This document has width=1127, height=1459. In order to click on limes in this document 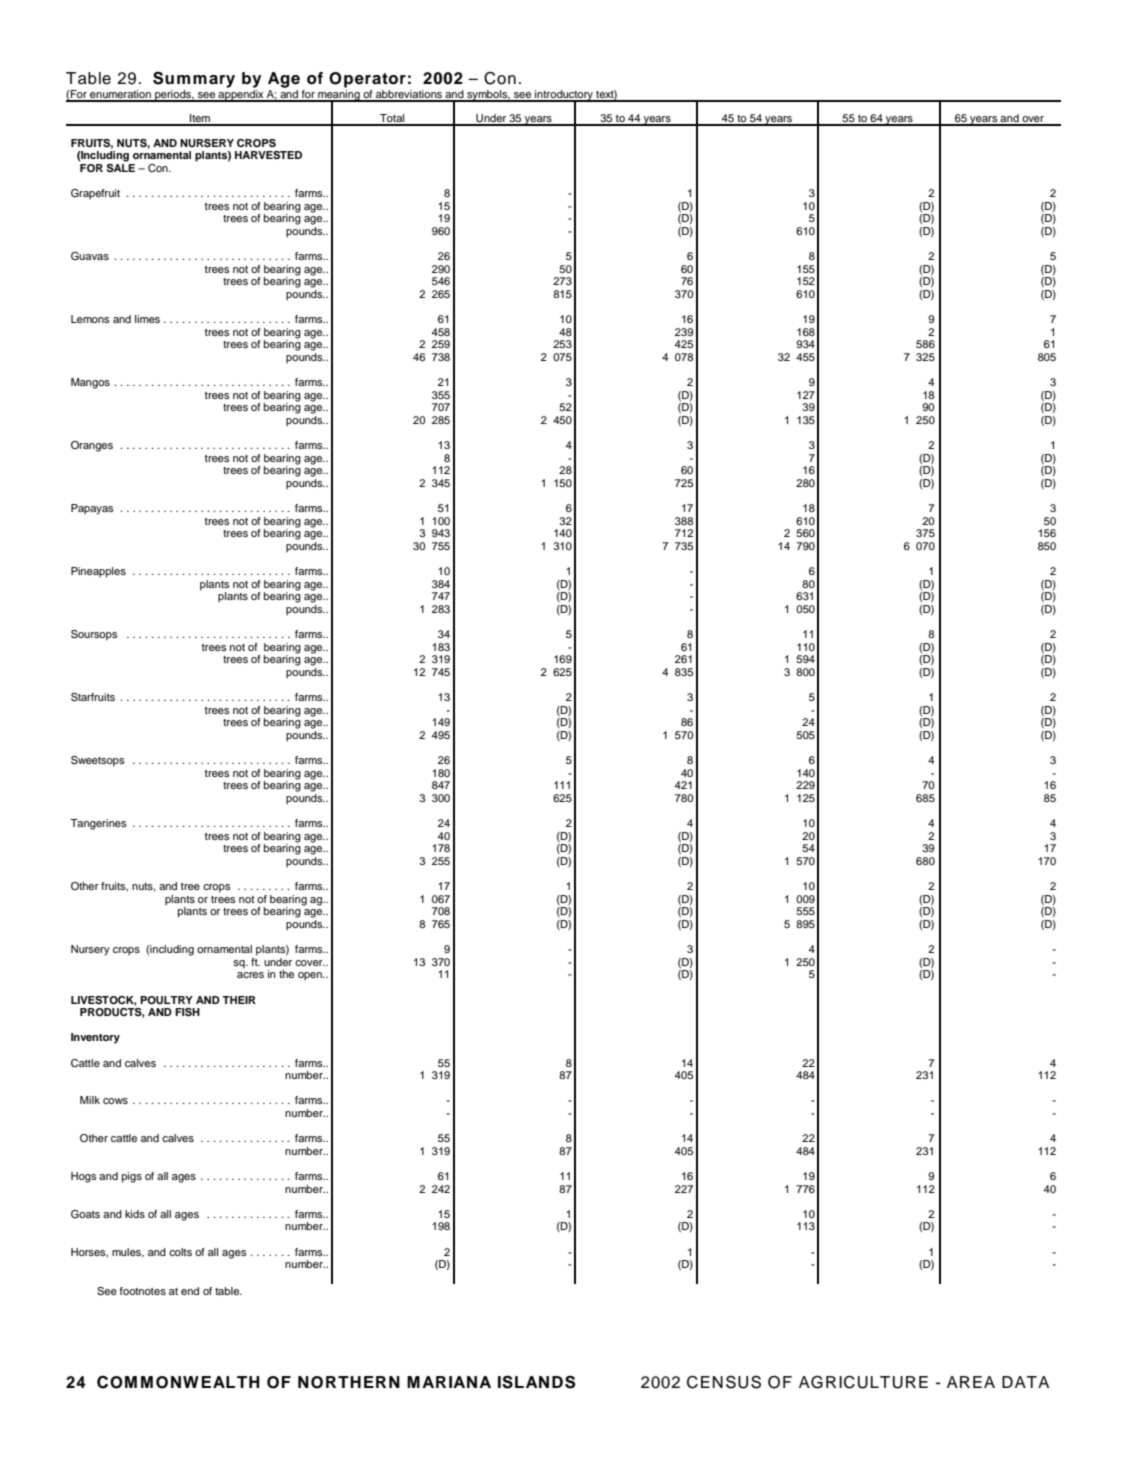, I will do `click(147, 319)`.
